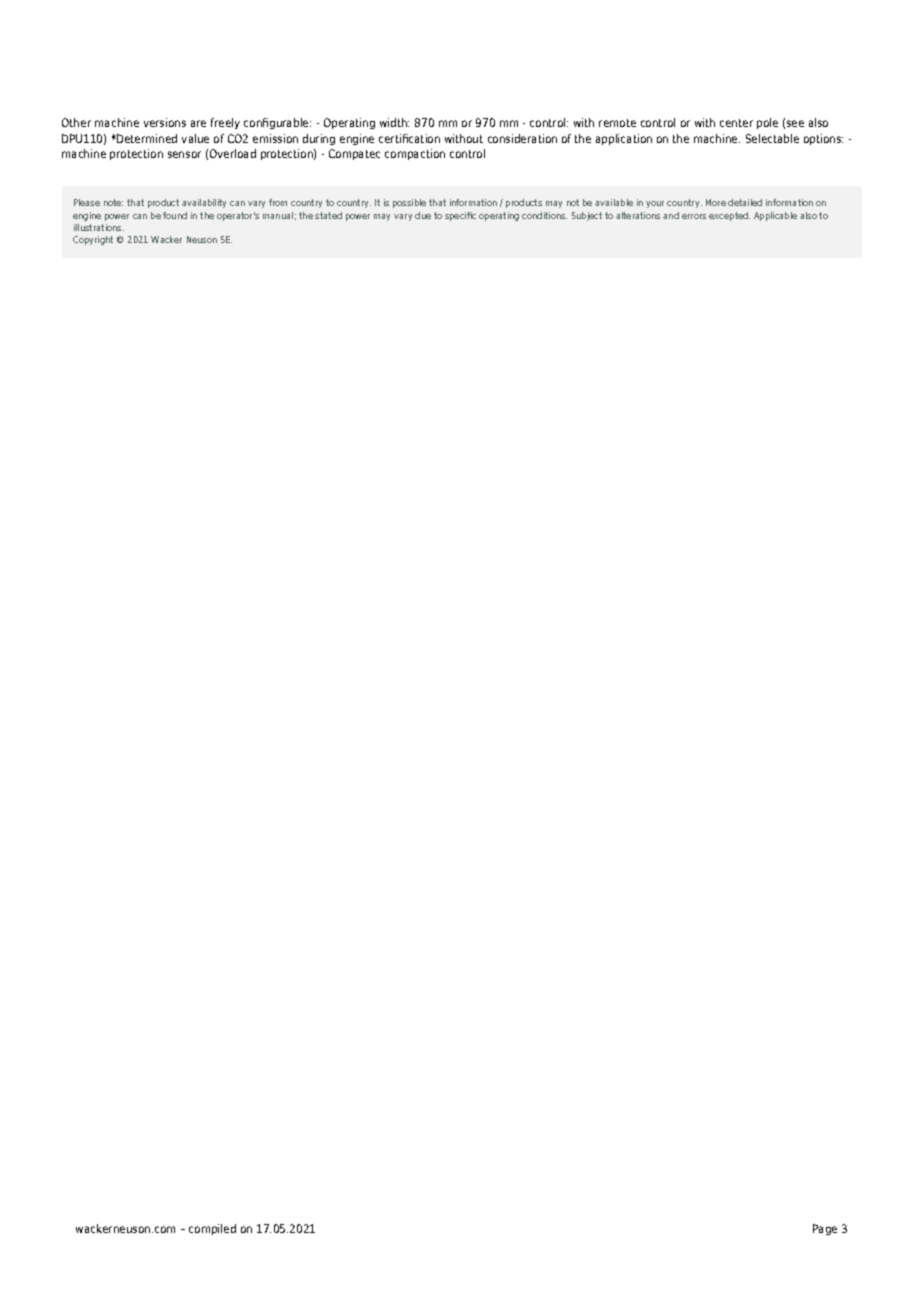 This screenshot has height=1308, width=924. I want to click on Page, so click(825, 1229).
